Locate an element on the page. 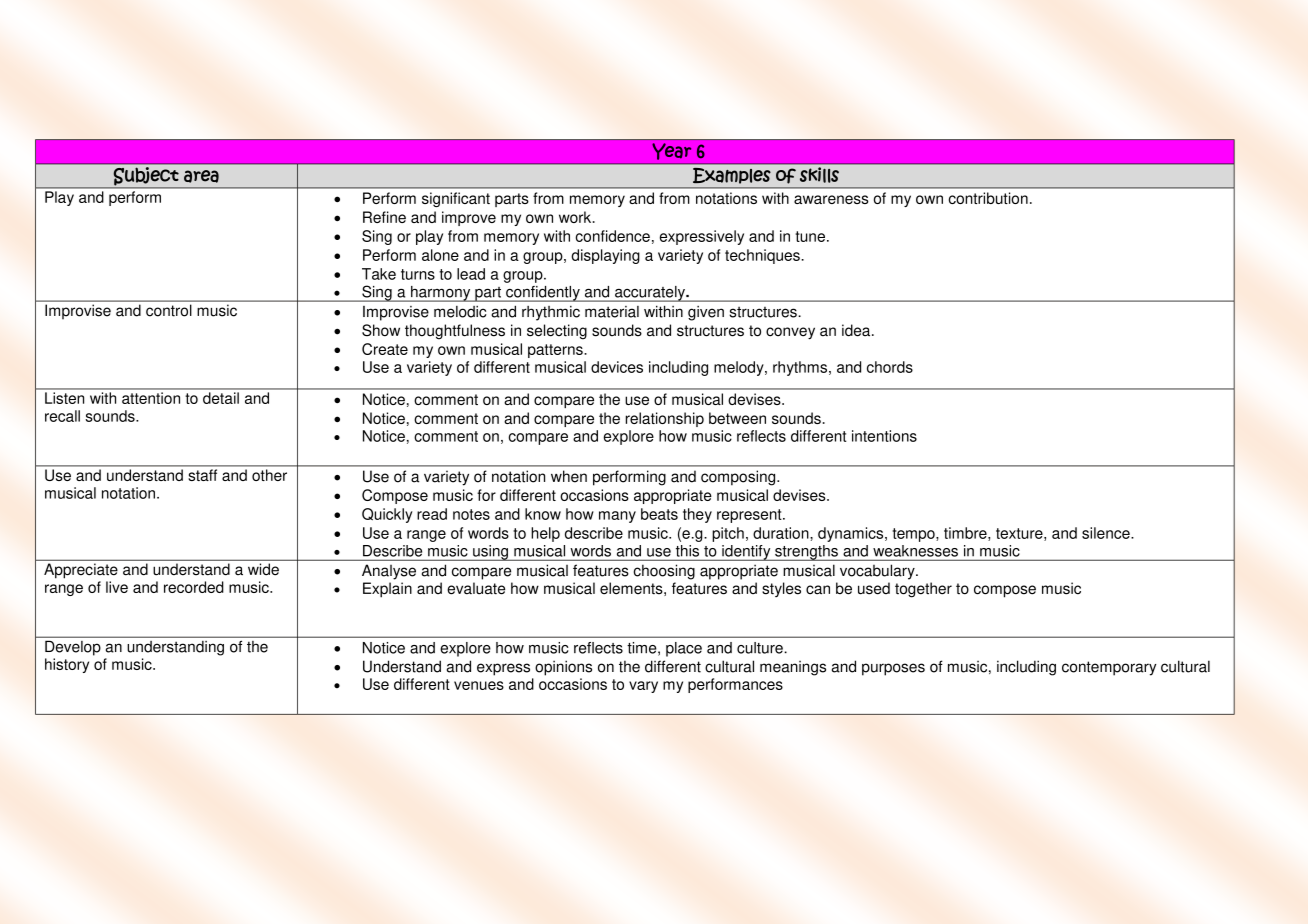 This document has height=924, width=1308. contribution is located at coordinates (988, 198).
